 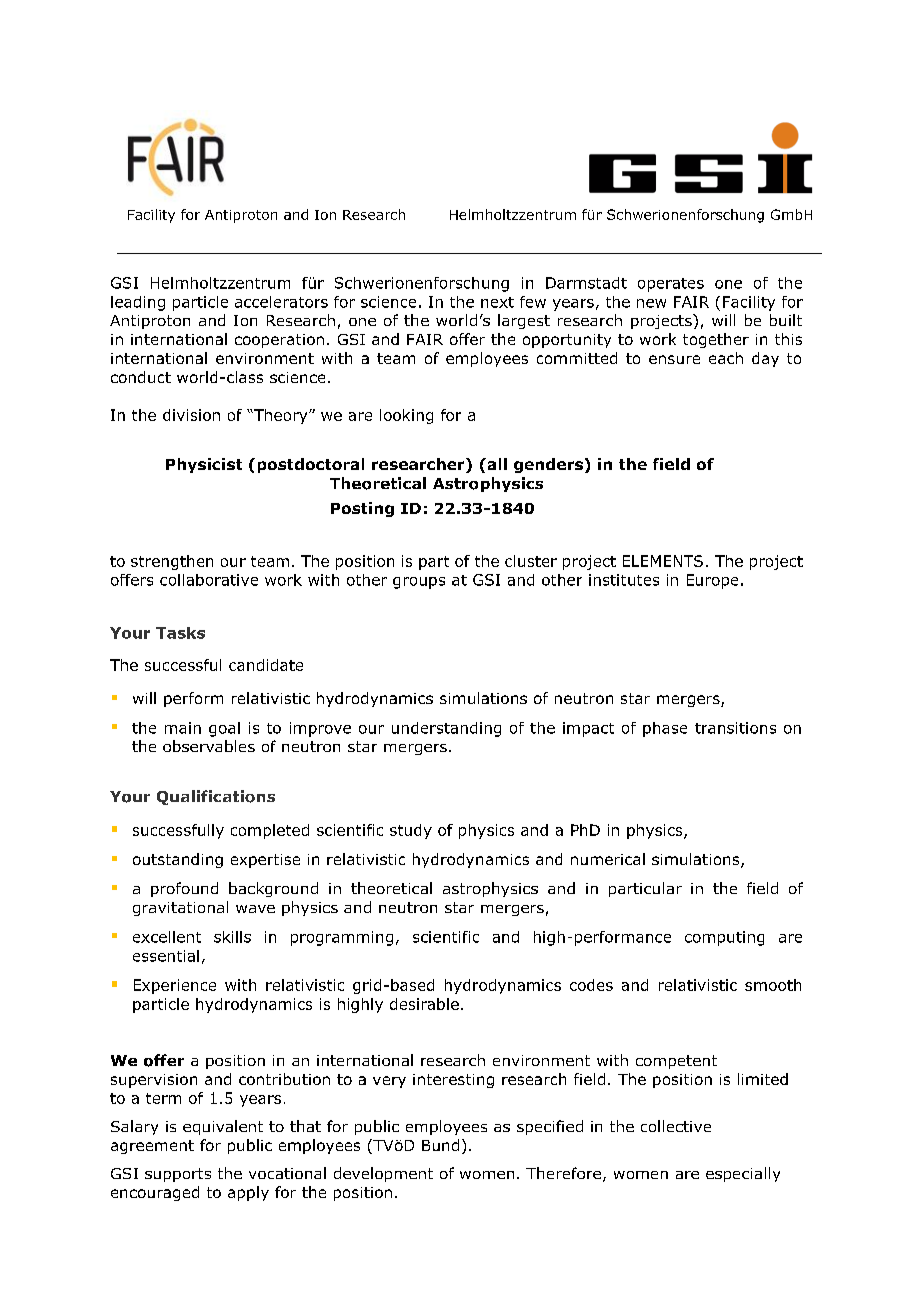 I want to click on desirable, so click(x=424, y=1004).
